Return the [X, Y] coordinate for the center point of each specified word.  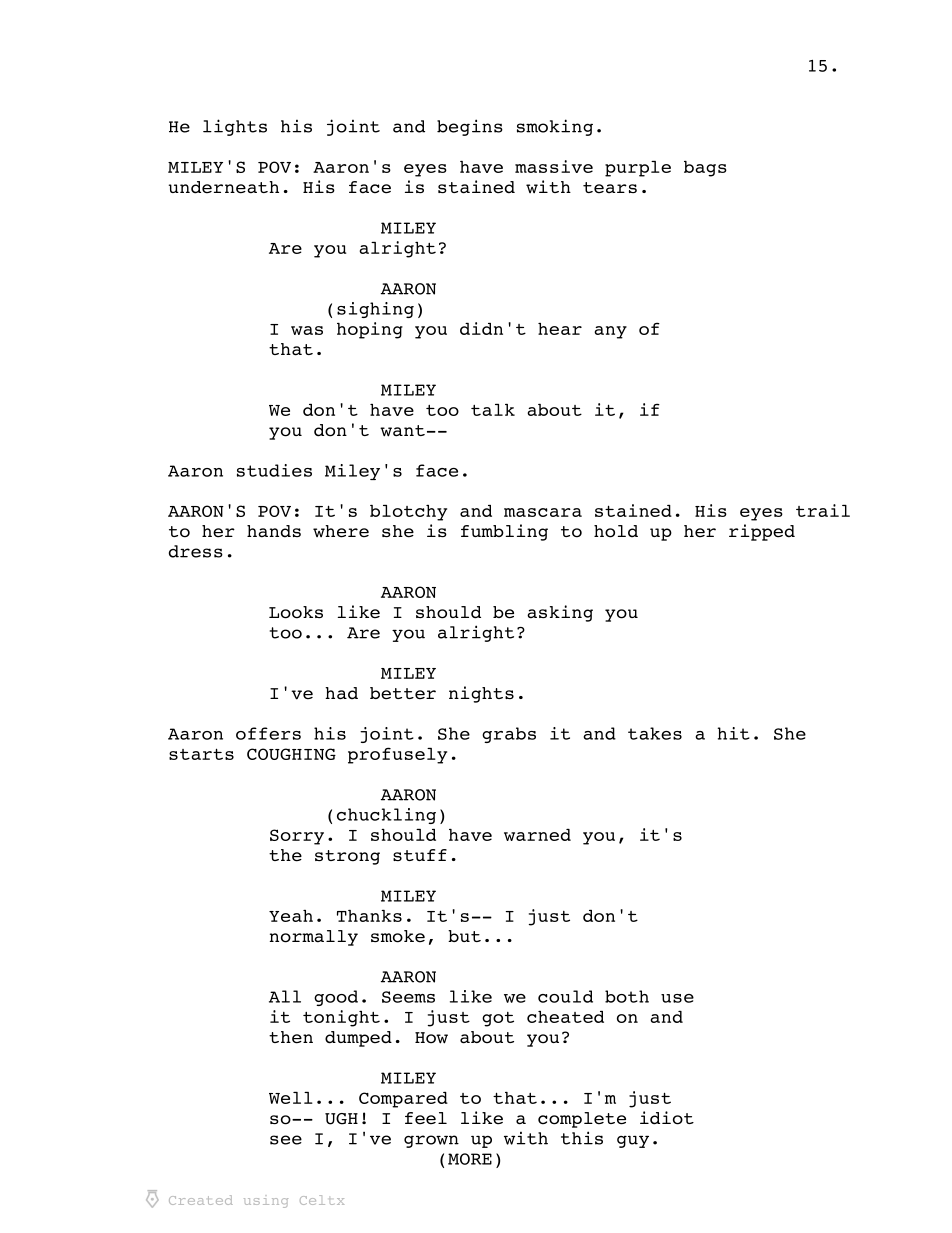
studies [274, 470]
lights [235, 127]
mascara [543, 512]
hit [734, 733]
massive [554, 166]
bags [705, 169]
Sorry [297, 837]
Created [201, 1200]
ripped [762, 532]
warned [537, 835]
